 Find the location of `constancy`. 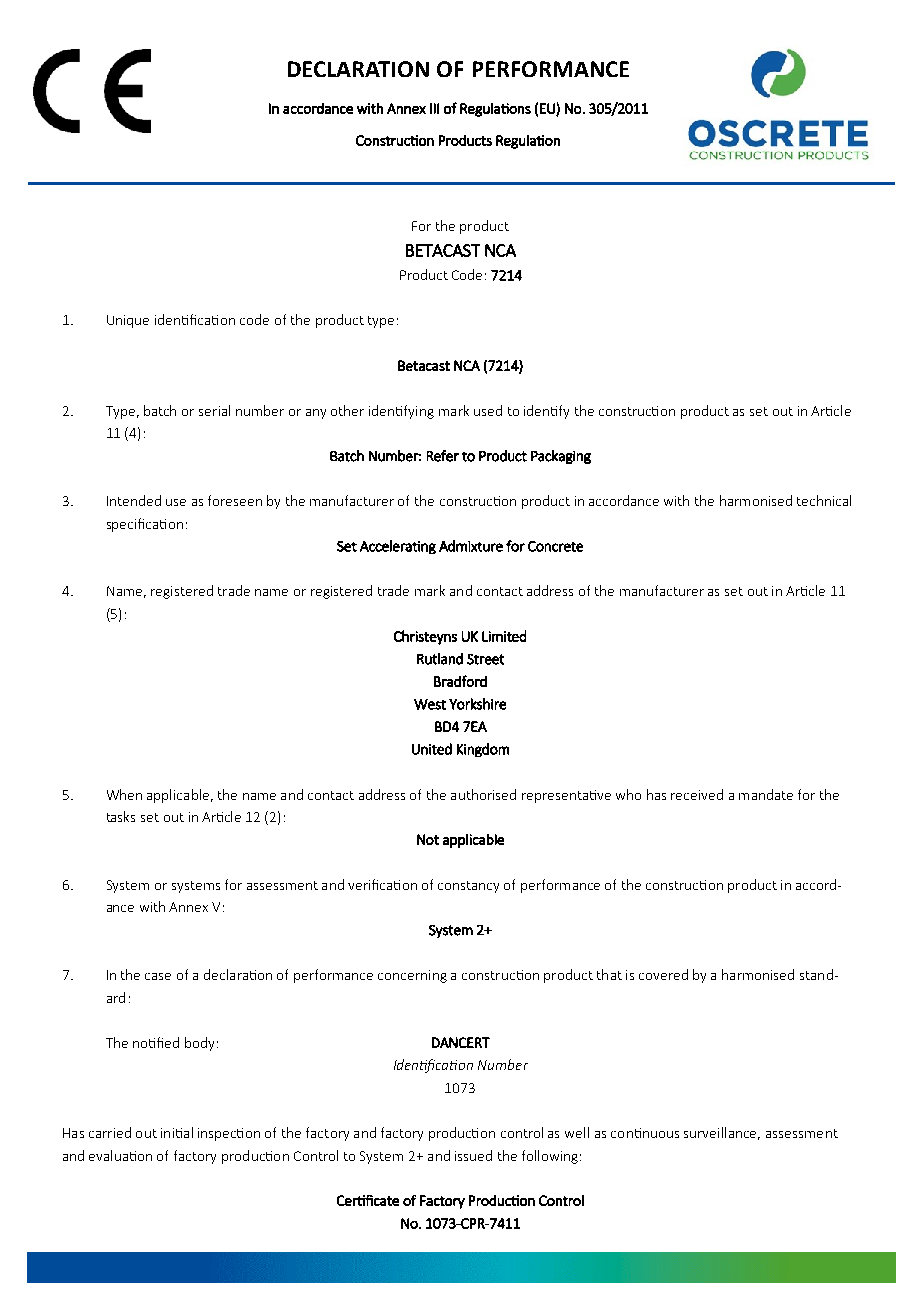

constancy is located at coordinates (468, 887).
